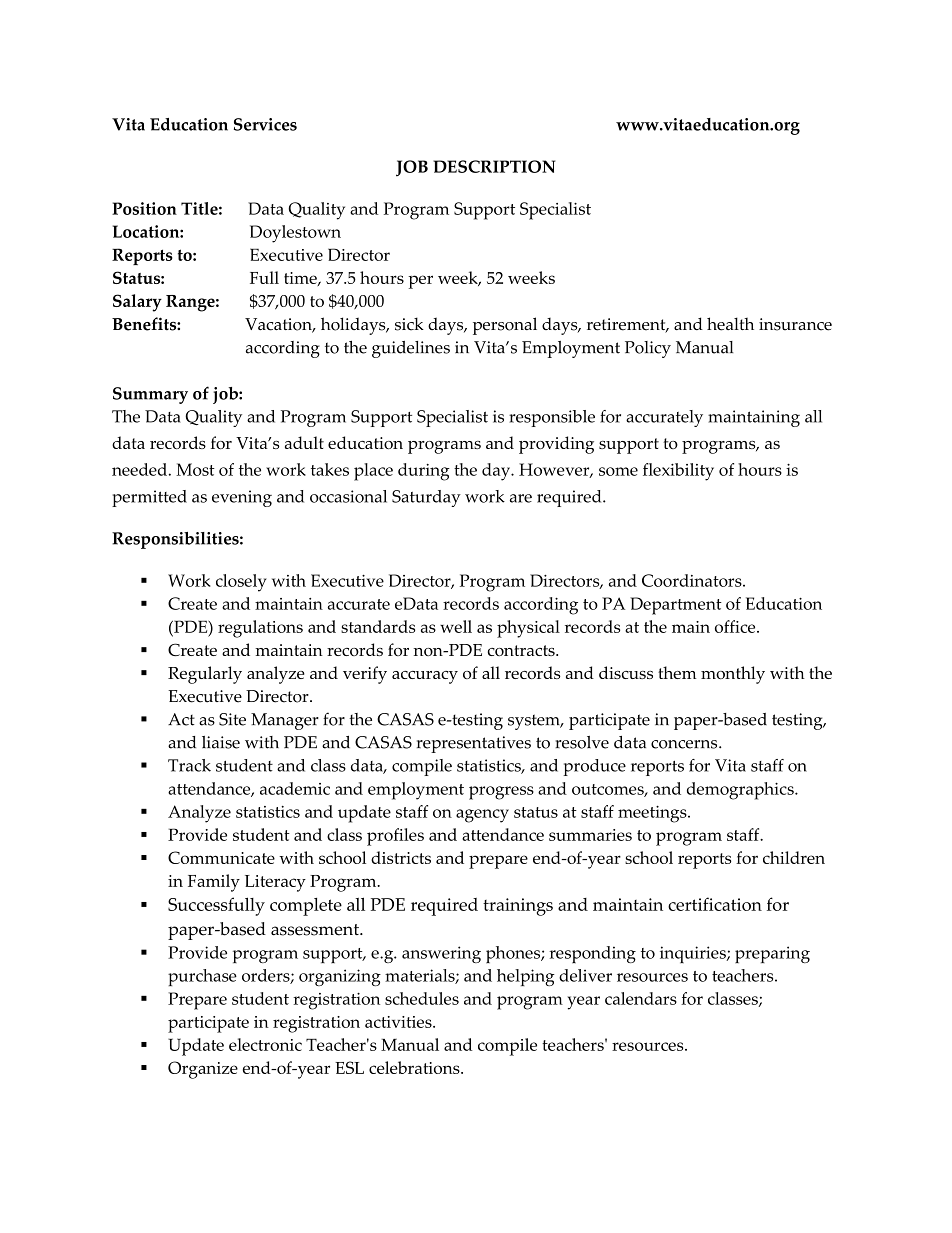 The image size is (952, 1233). I want to click on Organize, so click(203, 1070).
